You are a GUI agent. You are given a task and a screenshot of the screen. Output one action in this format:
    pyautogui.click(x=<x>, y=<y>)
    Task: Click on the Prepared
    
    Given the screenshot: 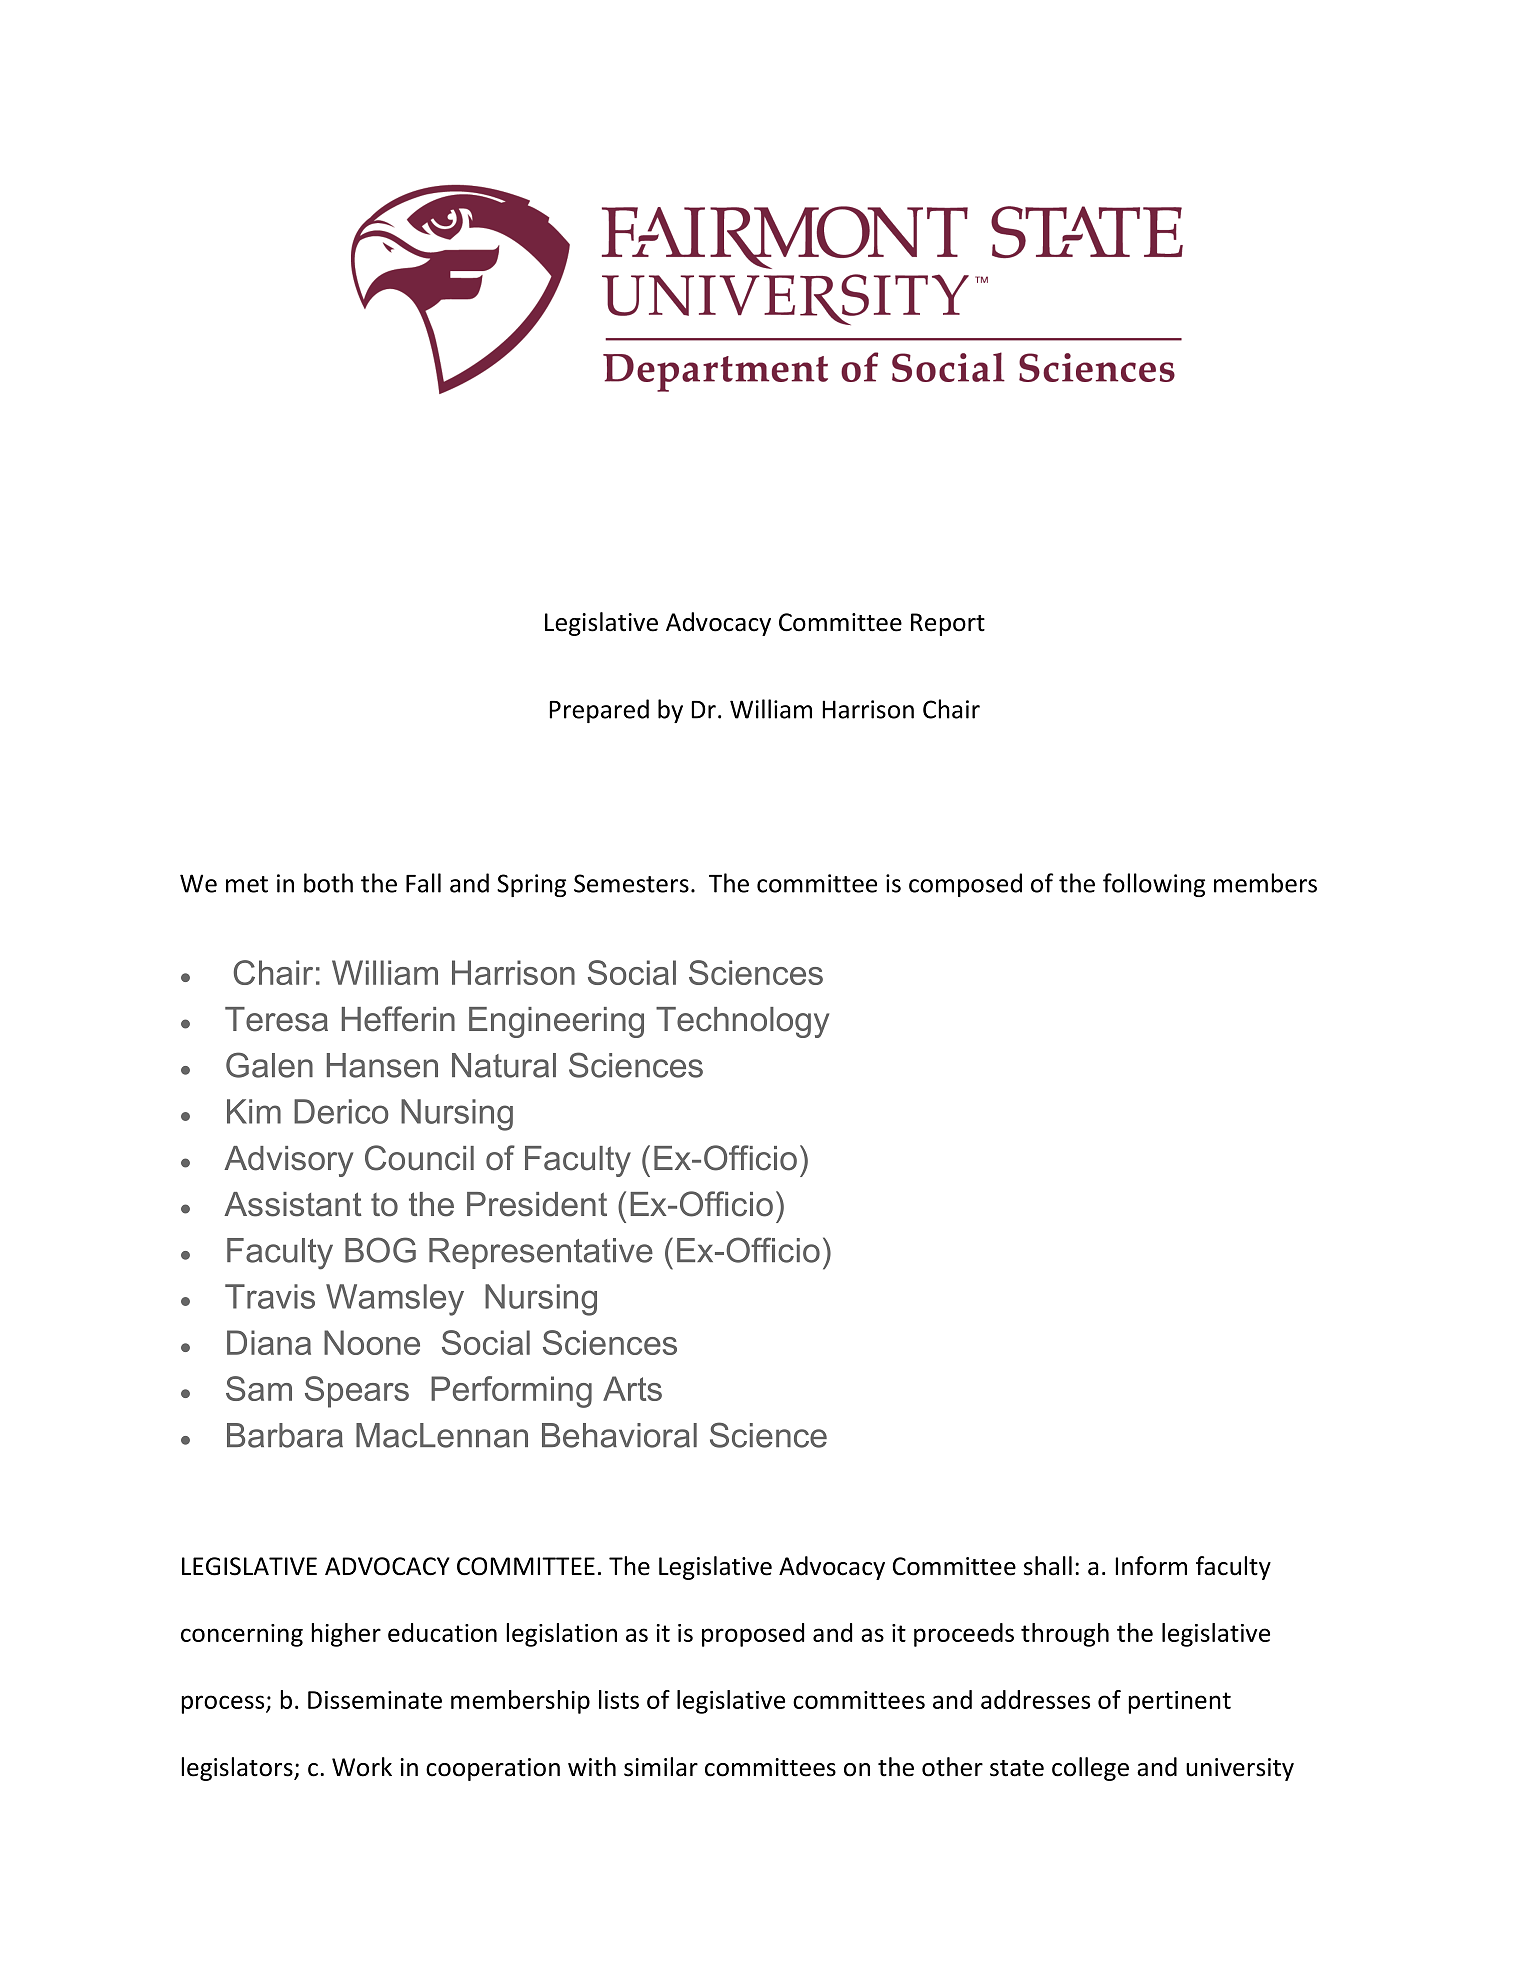 What is the action you would take?
    pyautogui.click(x=599, y=711)
